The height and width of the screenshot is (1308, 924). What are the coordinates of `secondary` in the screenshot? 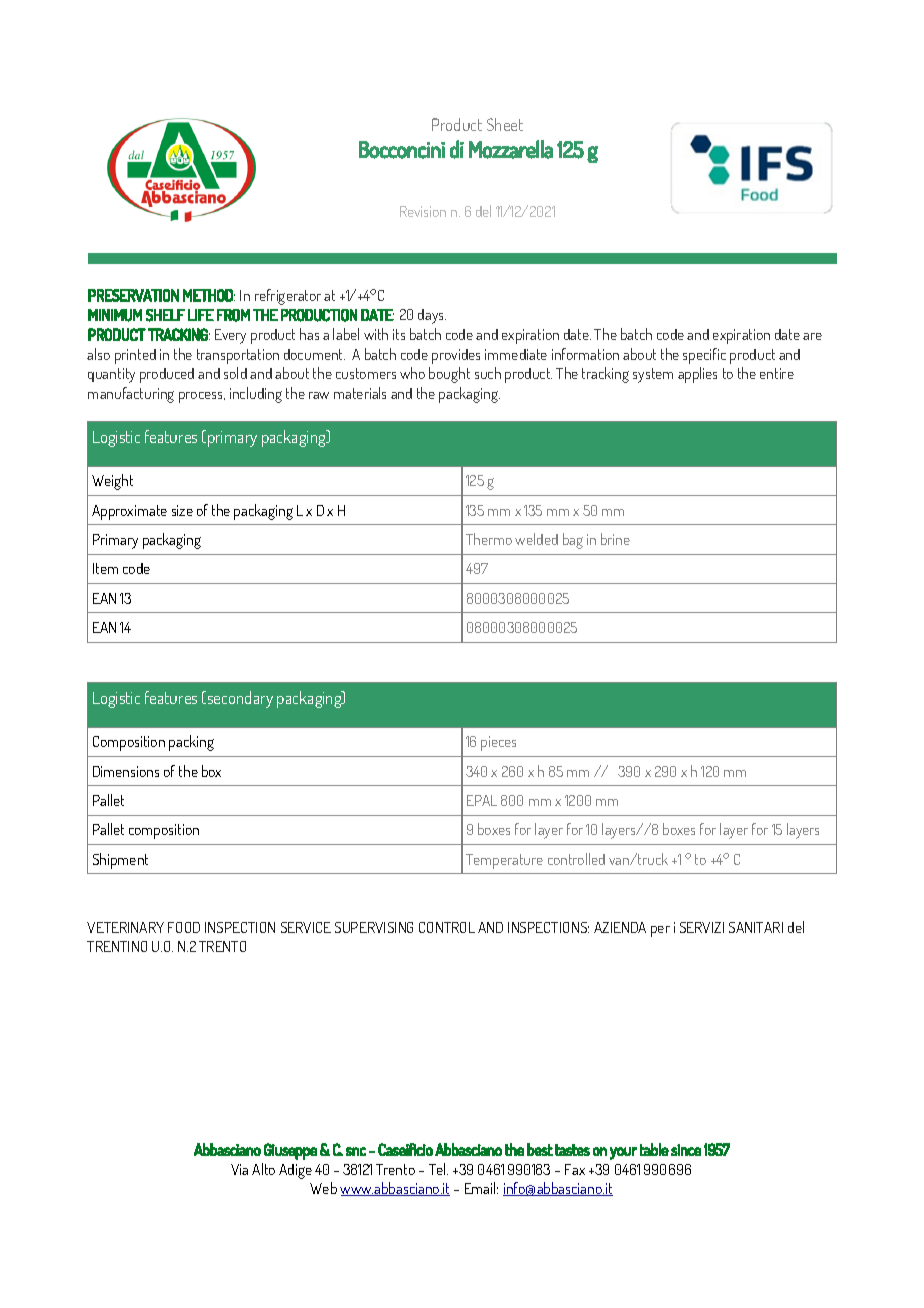 It's located at (239, 699).
